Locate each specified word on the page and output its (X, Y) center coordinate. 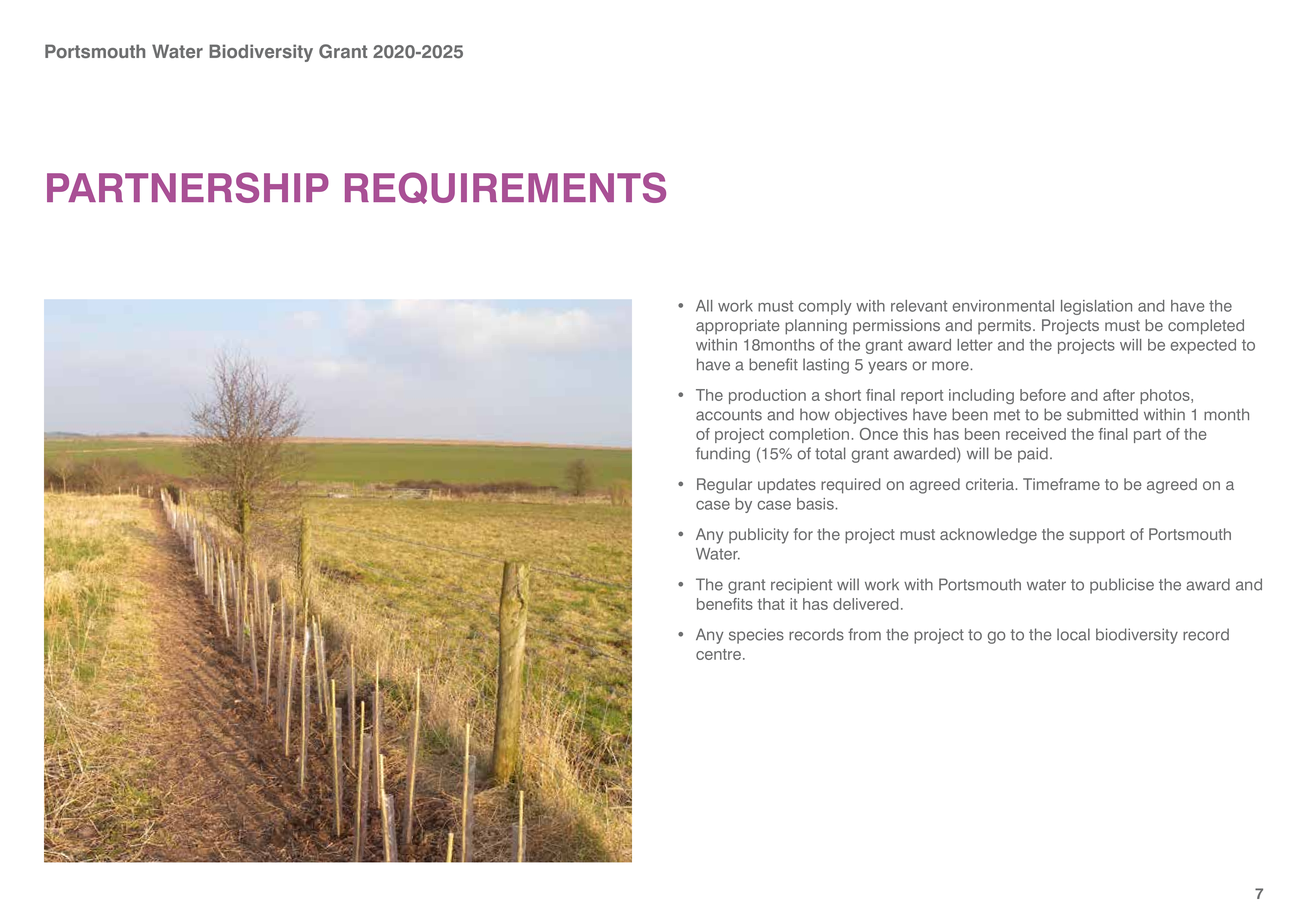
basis (816, 504)
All (704, 306)
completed (1206, 327)
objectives (871, 416)
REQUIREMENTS (505, 188)
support (1097, 536)
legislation (1096, 307)
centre (718, 654)
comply (825, 307)
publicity (759, 536)
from (864, 634)
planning (816, 327)
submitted (1102, 414)
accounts (729, 415)
